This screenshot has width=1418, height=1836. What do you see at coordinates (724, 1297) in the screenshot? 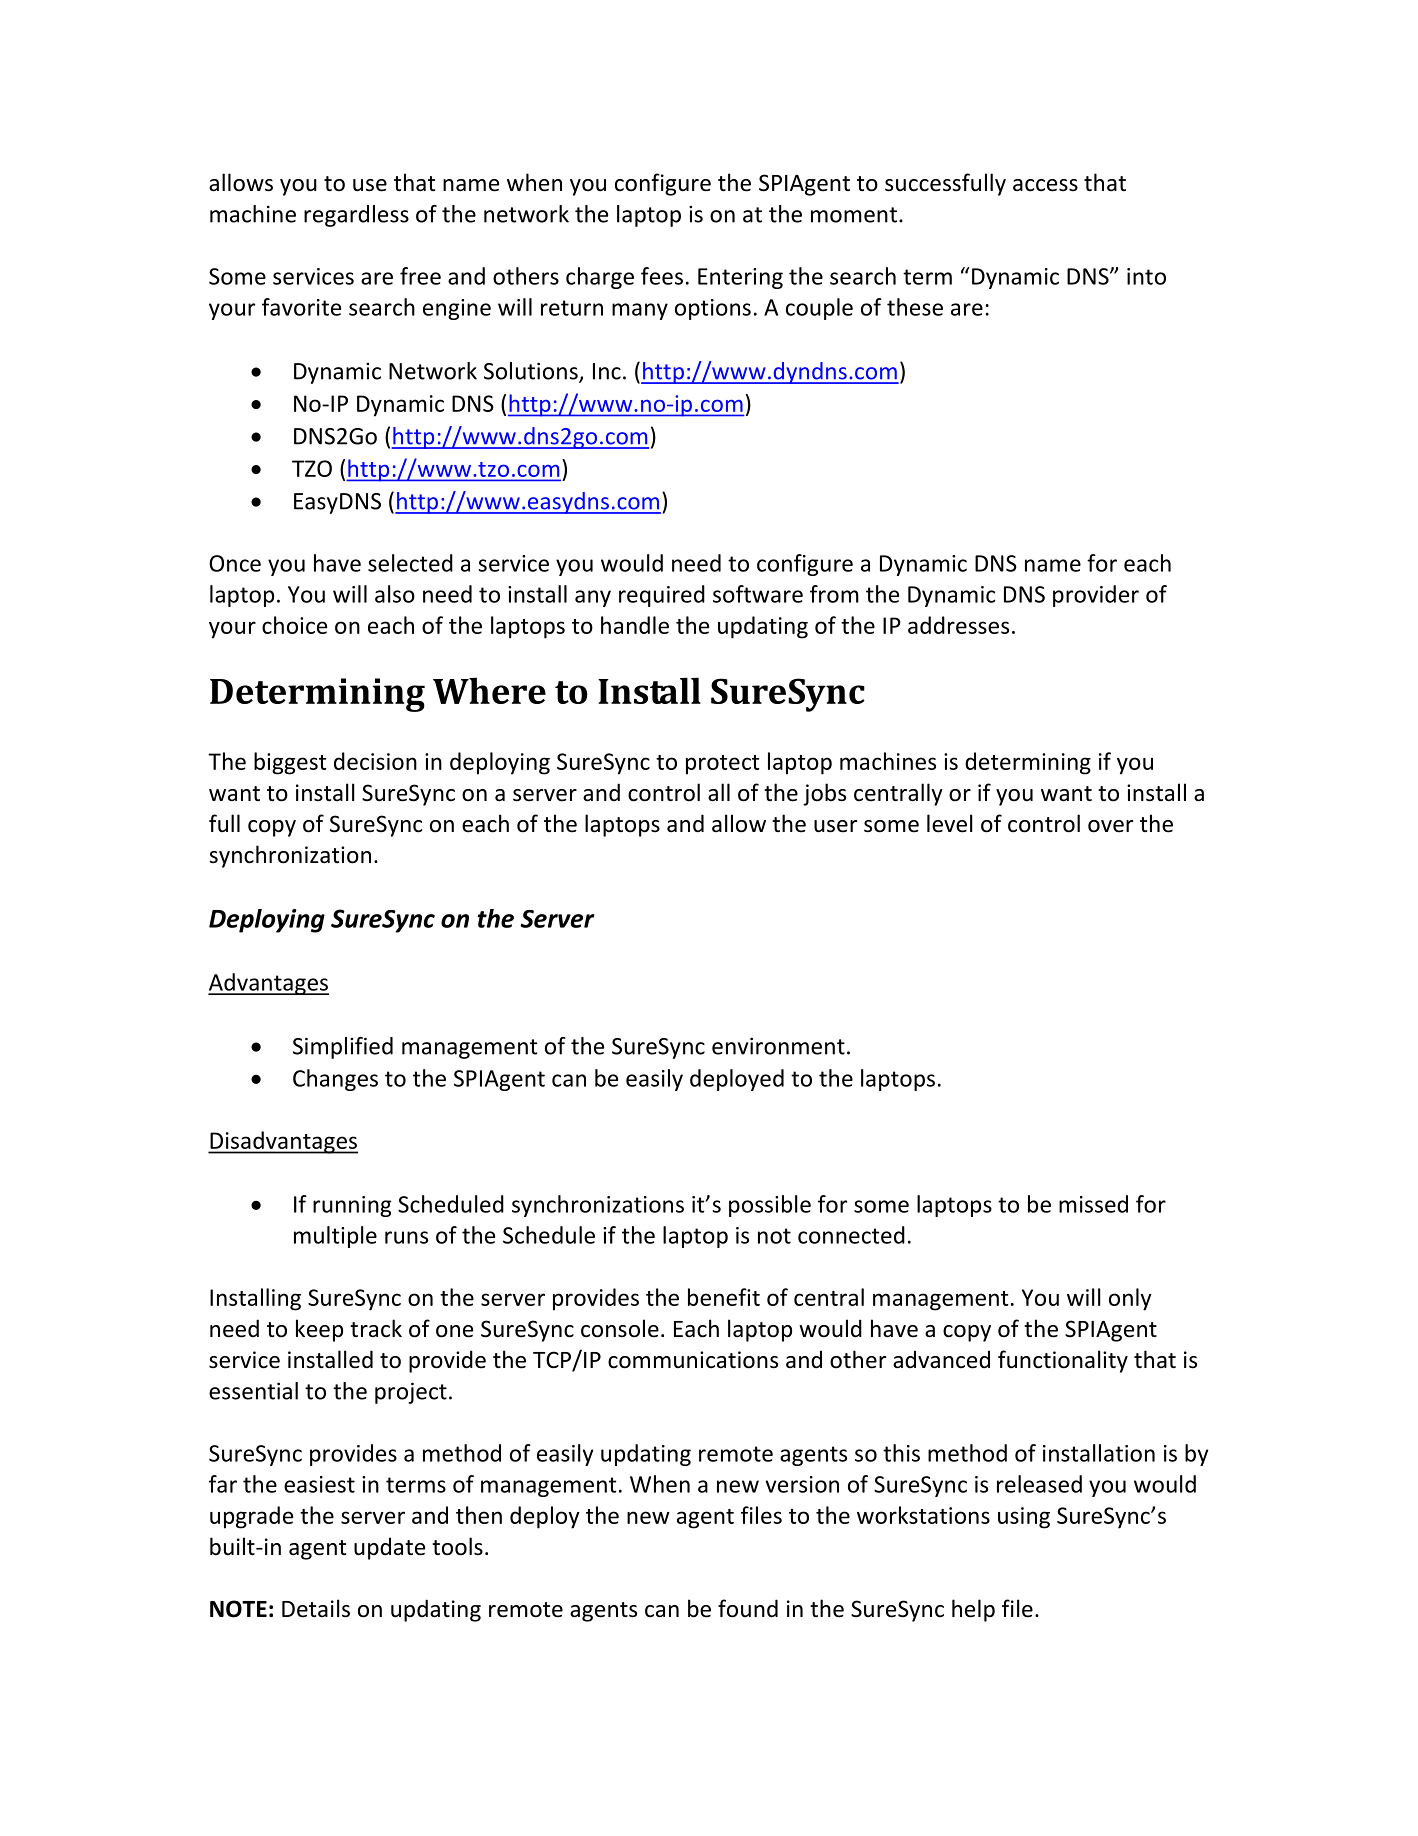
I see `benefit` at bounding box center [724, 1297].
